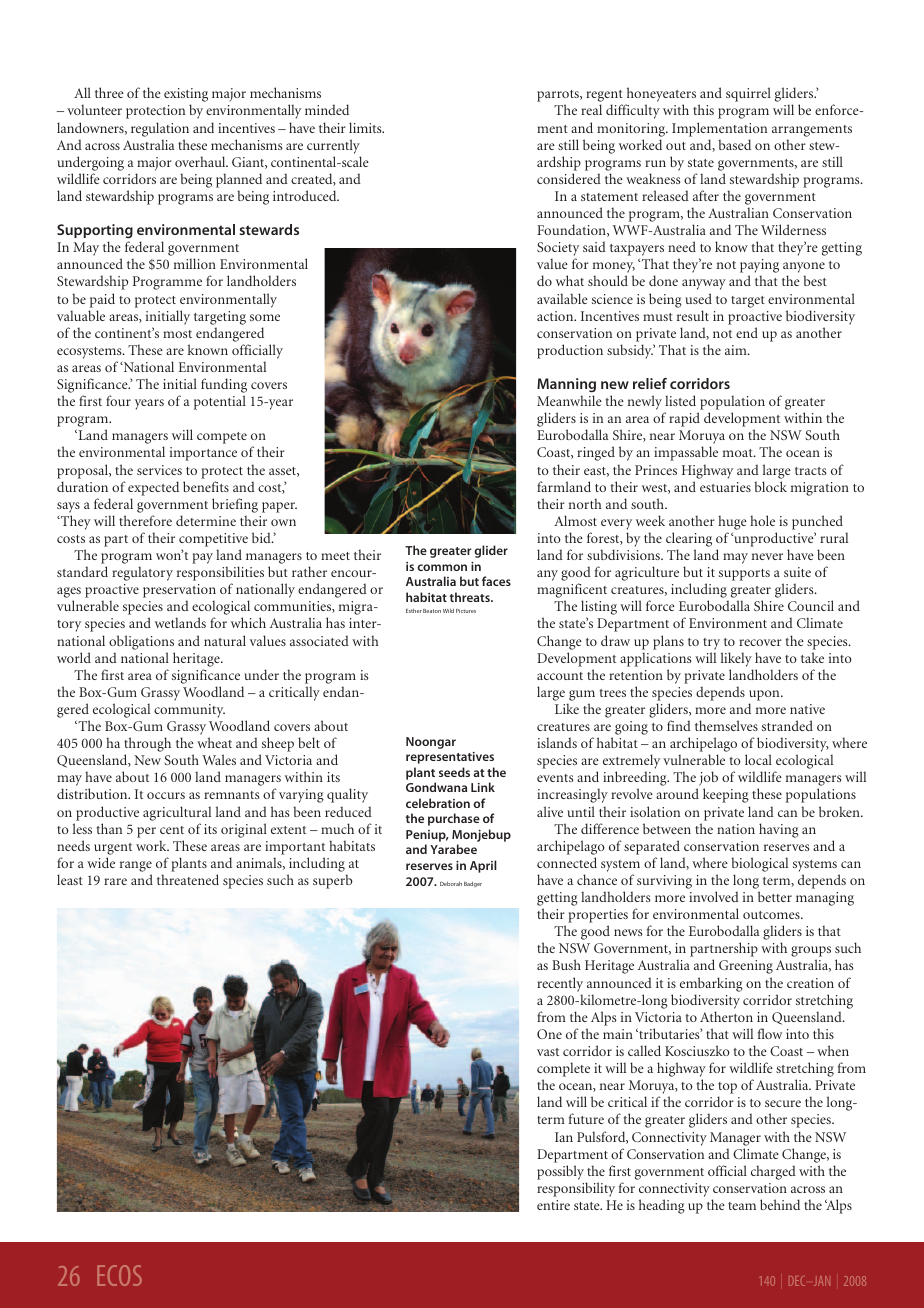  What do you see at coordinates (553, 1205) in the screenshot?
I see `entire` at bounding box center [553, 1205].
